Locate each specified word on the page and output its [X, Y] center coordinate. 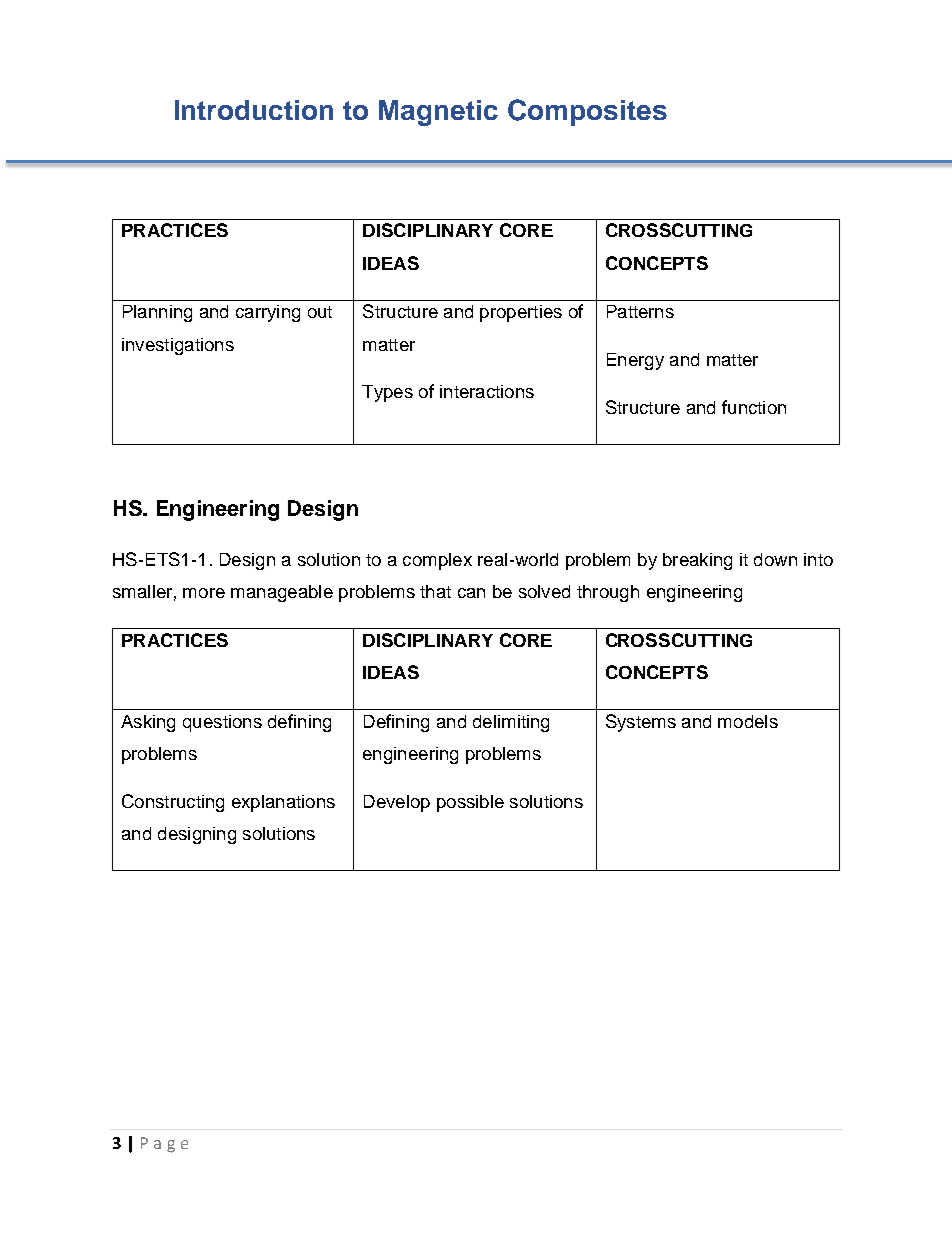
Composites [587, 112]
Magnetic [438, 113]
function [754, 407]
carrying [268, 313]
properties [521, 313]
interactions [487, 391]
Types [387, 393]
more [204, 593]
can [471, 593]
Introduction [254, 110]
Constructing [173, 803]
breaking [697, 561]
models [748, 721]
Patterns [640, 311]
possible [470, 803]
